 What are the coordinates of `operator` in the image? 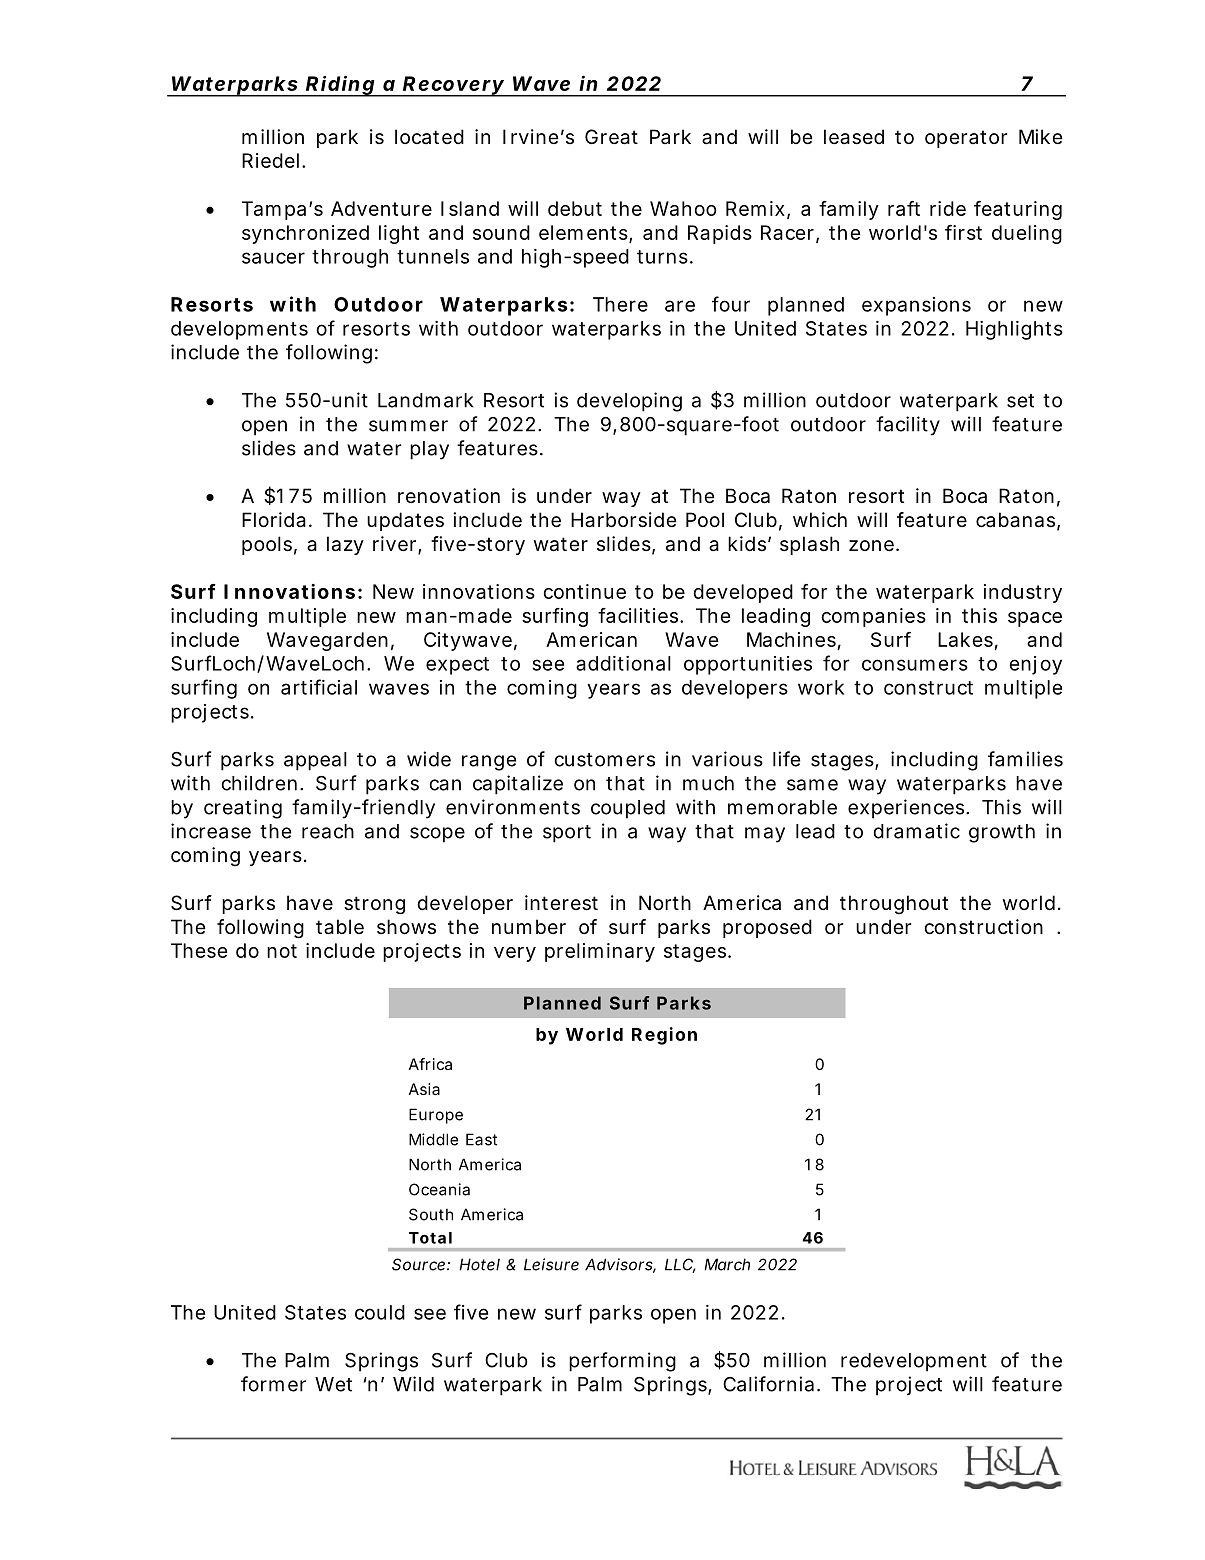 It's located at (966, 139).
